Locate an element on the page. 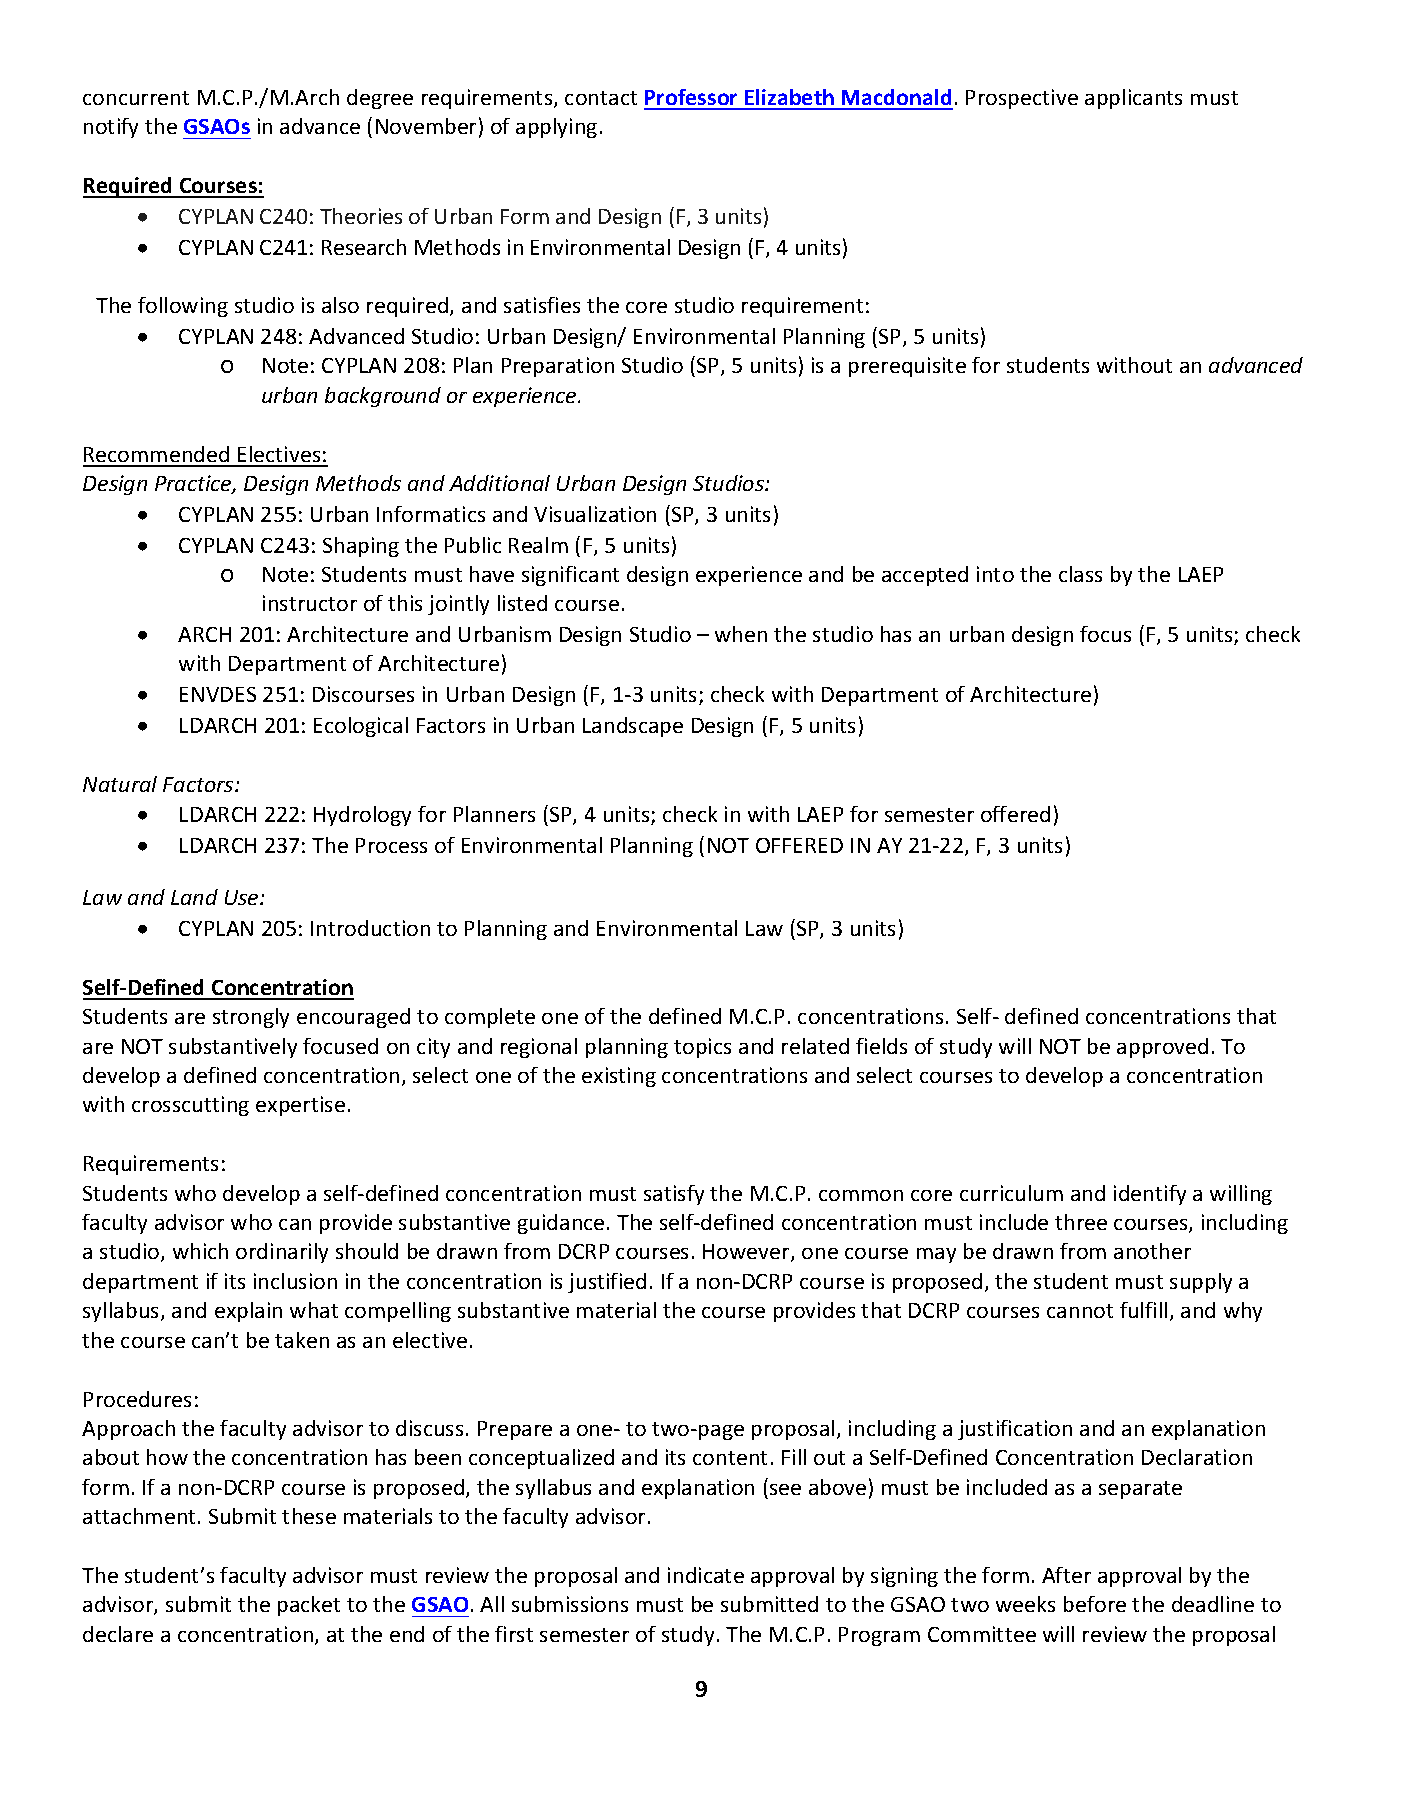 The height and width of the image is (1817, 1404). three is located at coordinates (1081, 1222).
